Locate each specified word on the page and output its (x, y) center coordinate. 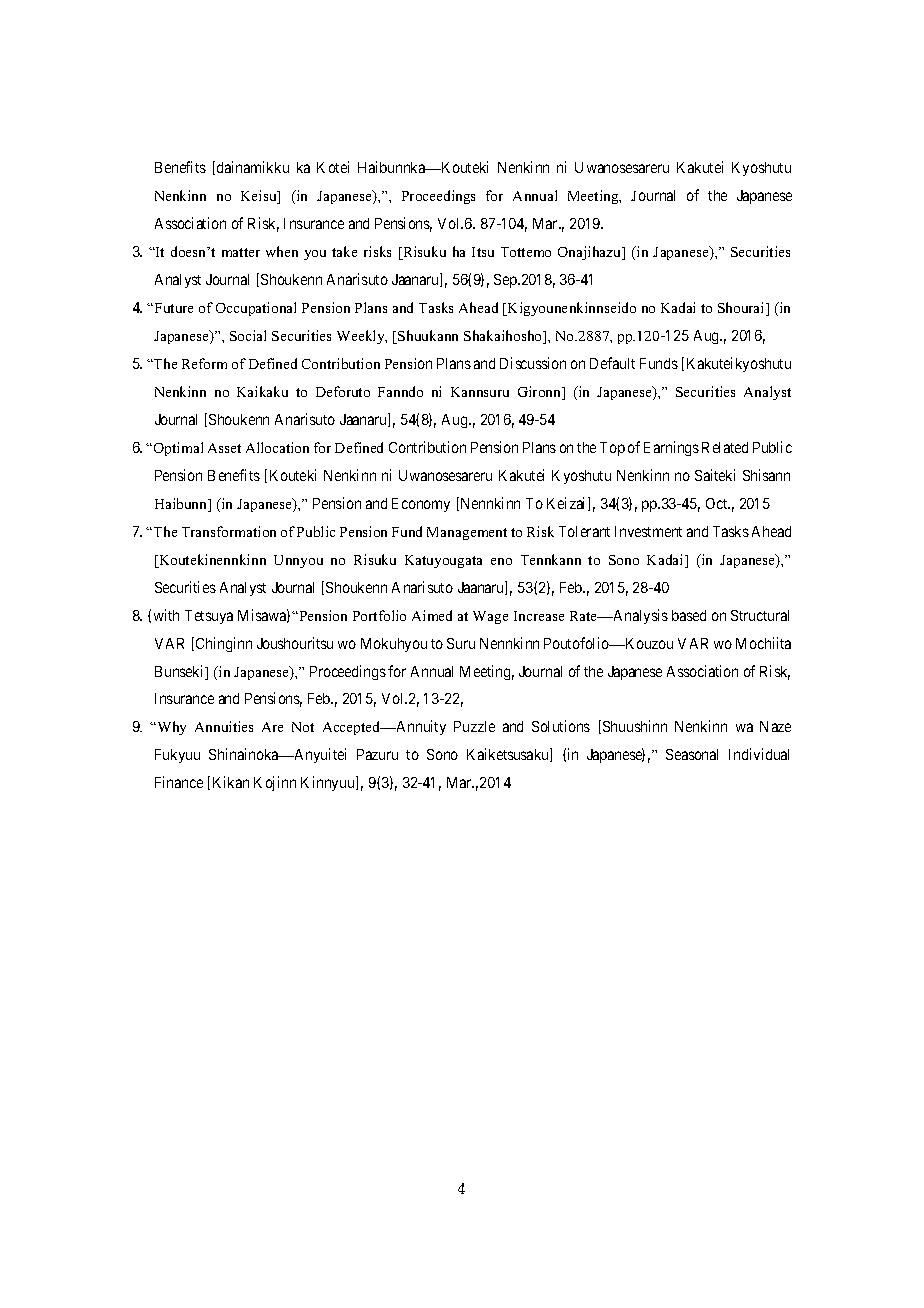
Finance (179, 782)
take (344, 251)
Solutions (561, 726)
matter (241, 252)
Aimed (432, 615)
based (689, 615)
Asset (224, 448)
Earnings (671, 448)
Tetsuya (209, 617)
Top (612, 449)
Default (612, 363)
